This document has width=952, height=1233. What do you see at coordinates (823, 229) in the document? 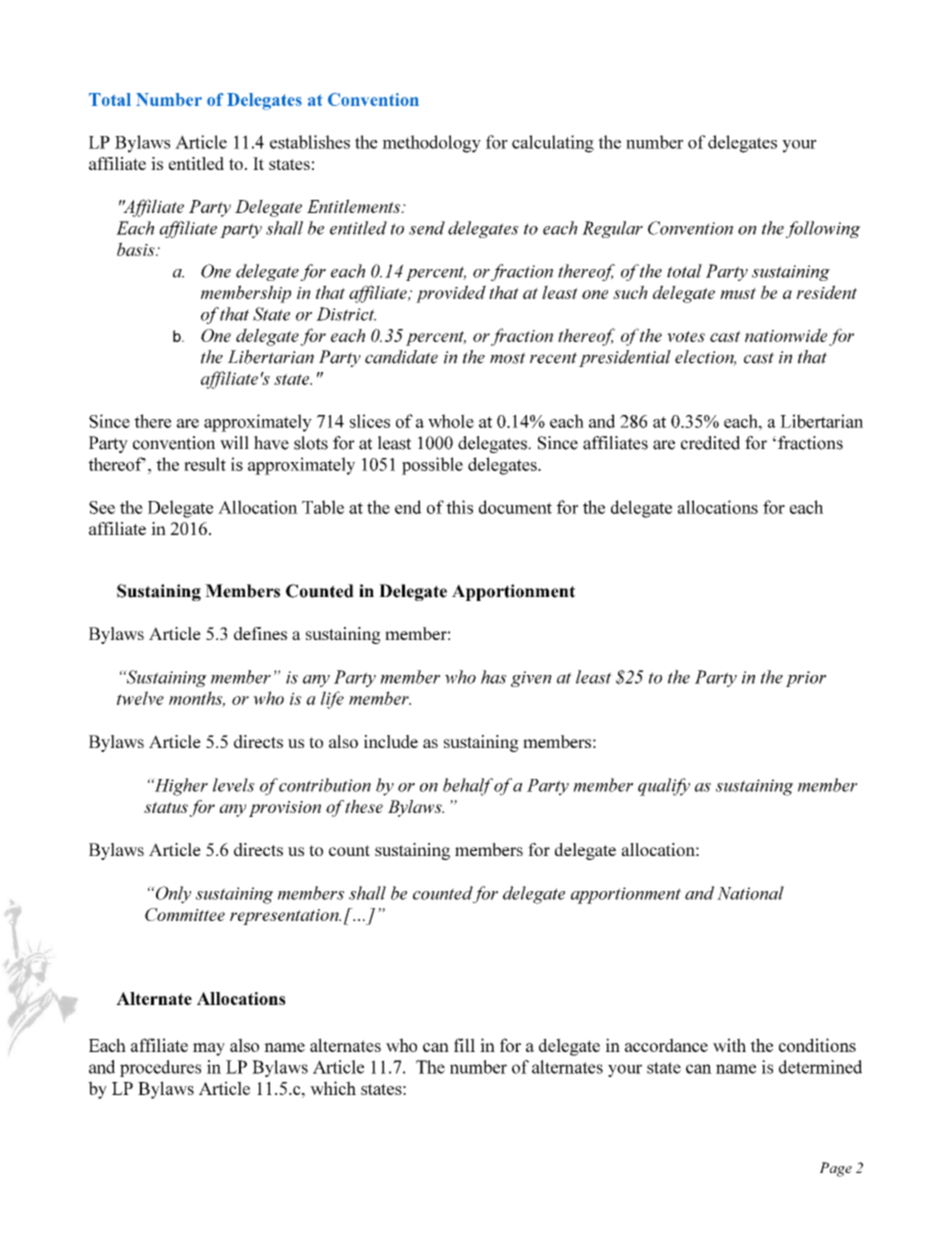
I see `following` at bounding box center [823, 229].
